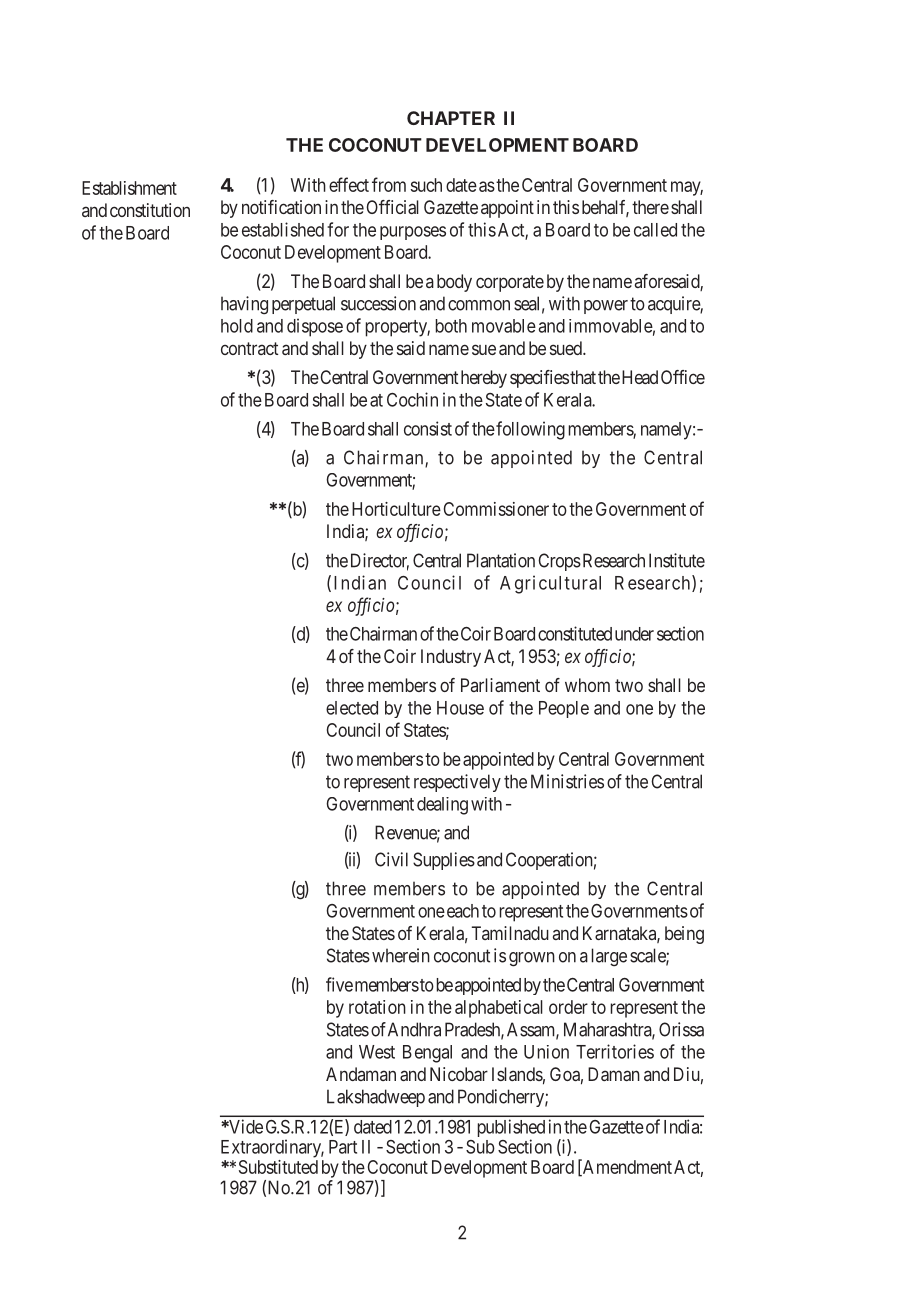 This document has width=924, height=1308. Describe the element at coordinates (352, 708) in the document. I see `elected` at that location.
